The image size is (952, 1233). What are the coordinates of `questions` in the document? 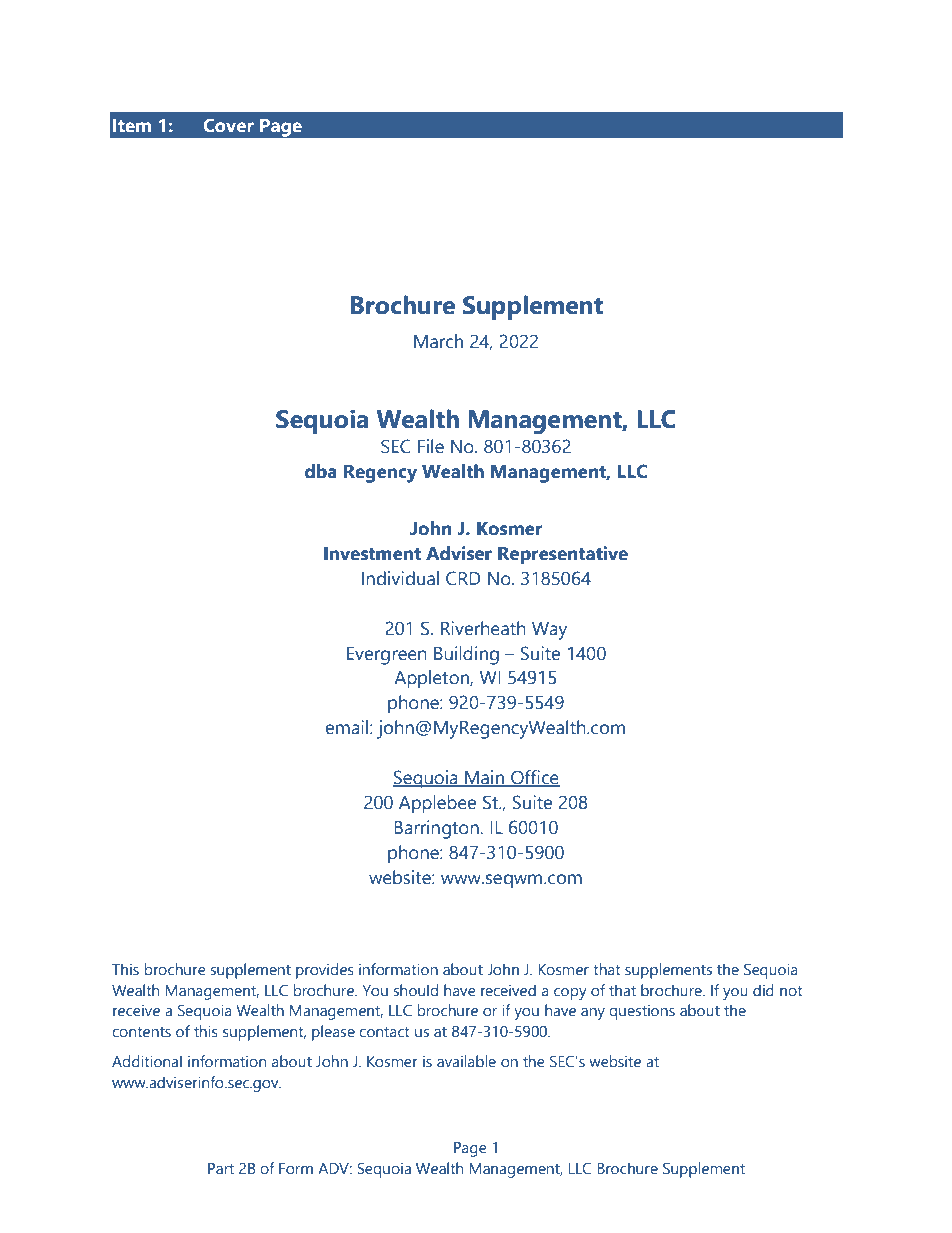 It's located at (642, 1012).
